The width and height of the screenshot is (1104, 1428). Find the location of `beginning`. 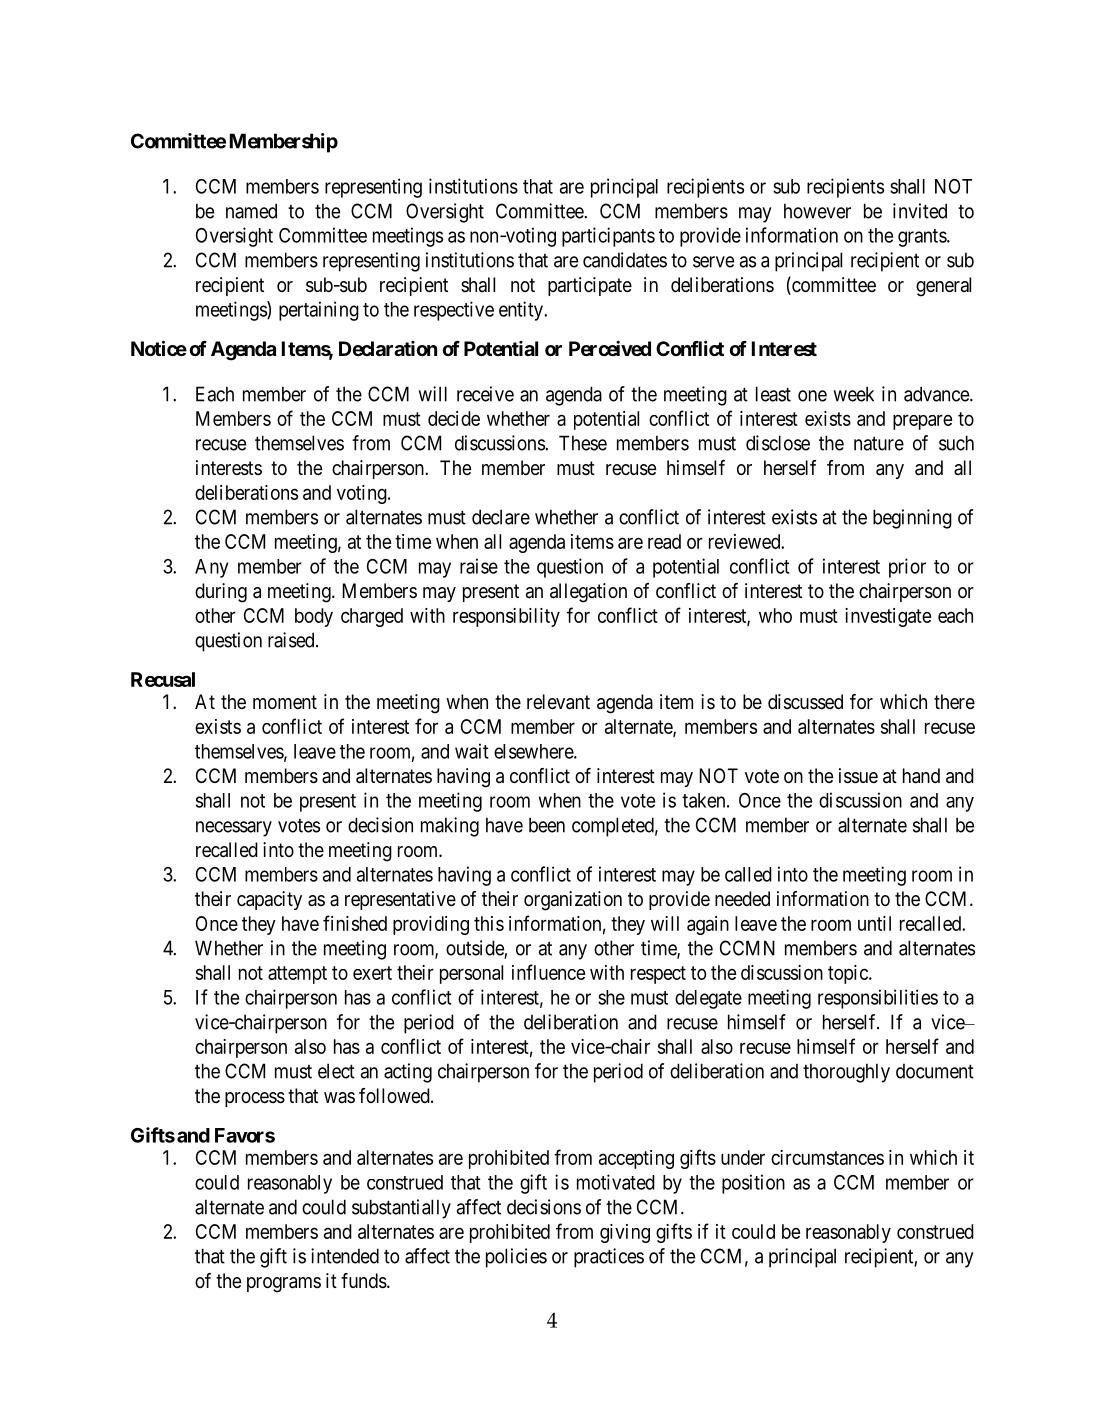

beginning is located at coordinates (912, 519).
